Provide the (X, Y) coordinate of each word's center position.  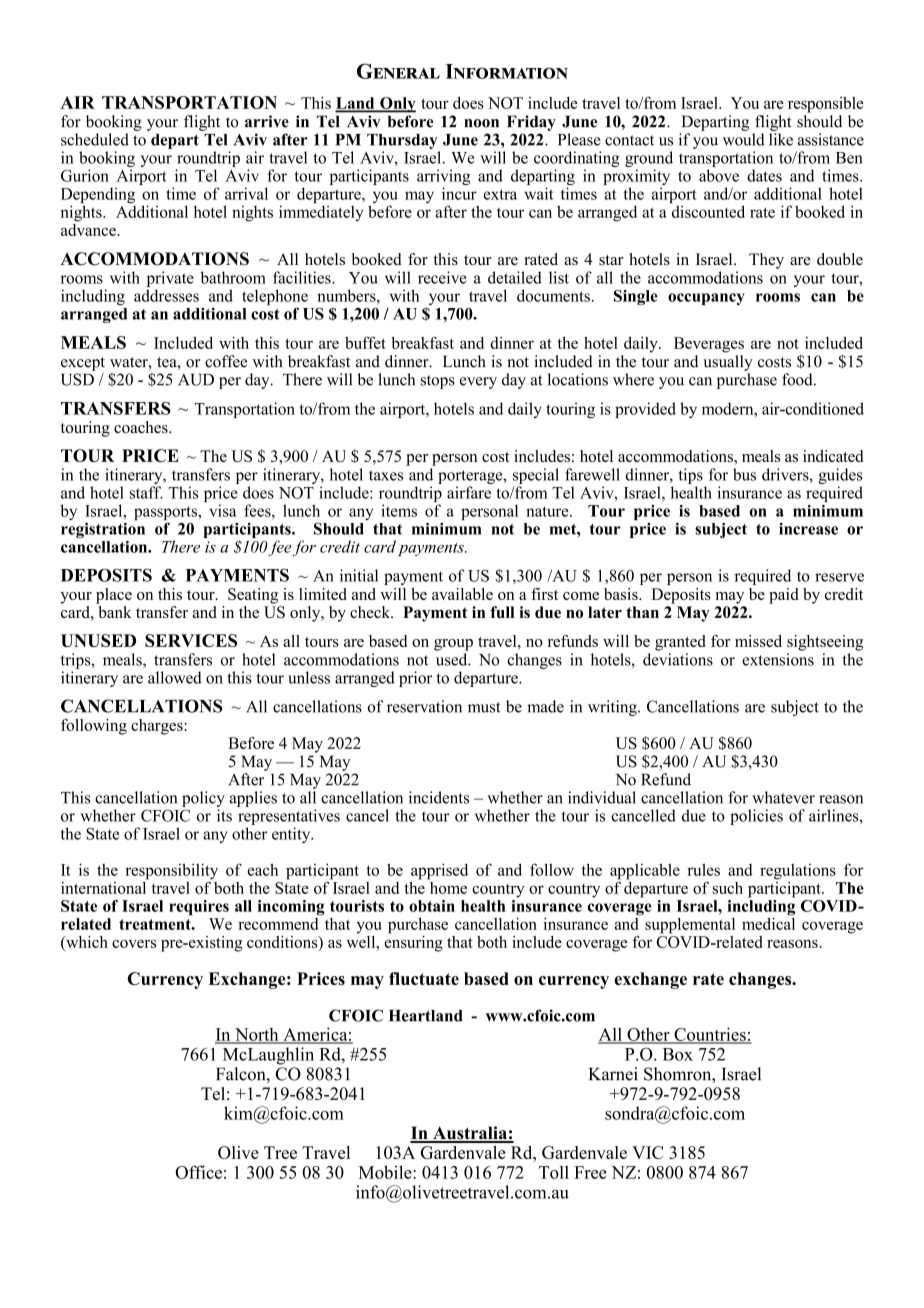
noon (481, 123)
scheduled (95, 139)
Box (678, 1054)
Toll (554, 1172)
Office (198, 1172)
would (744, 139)
